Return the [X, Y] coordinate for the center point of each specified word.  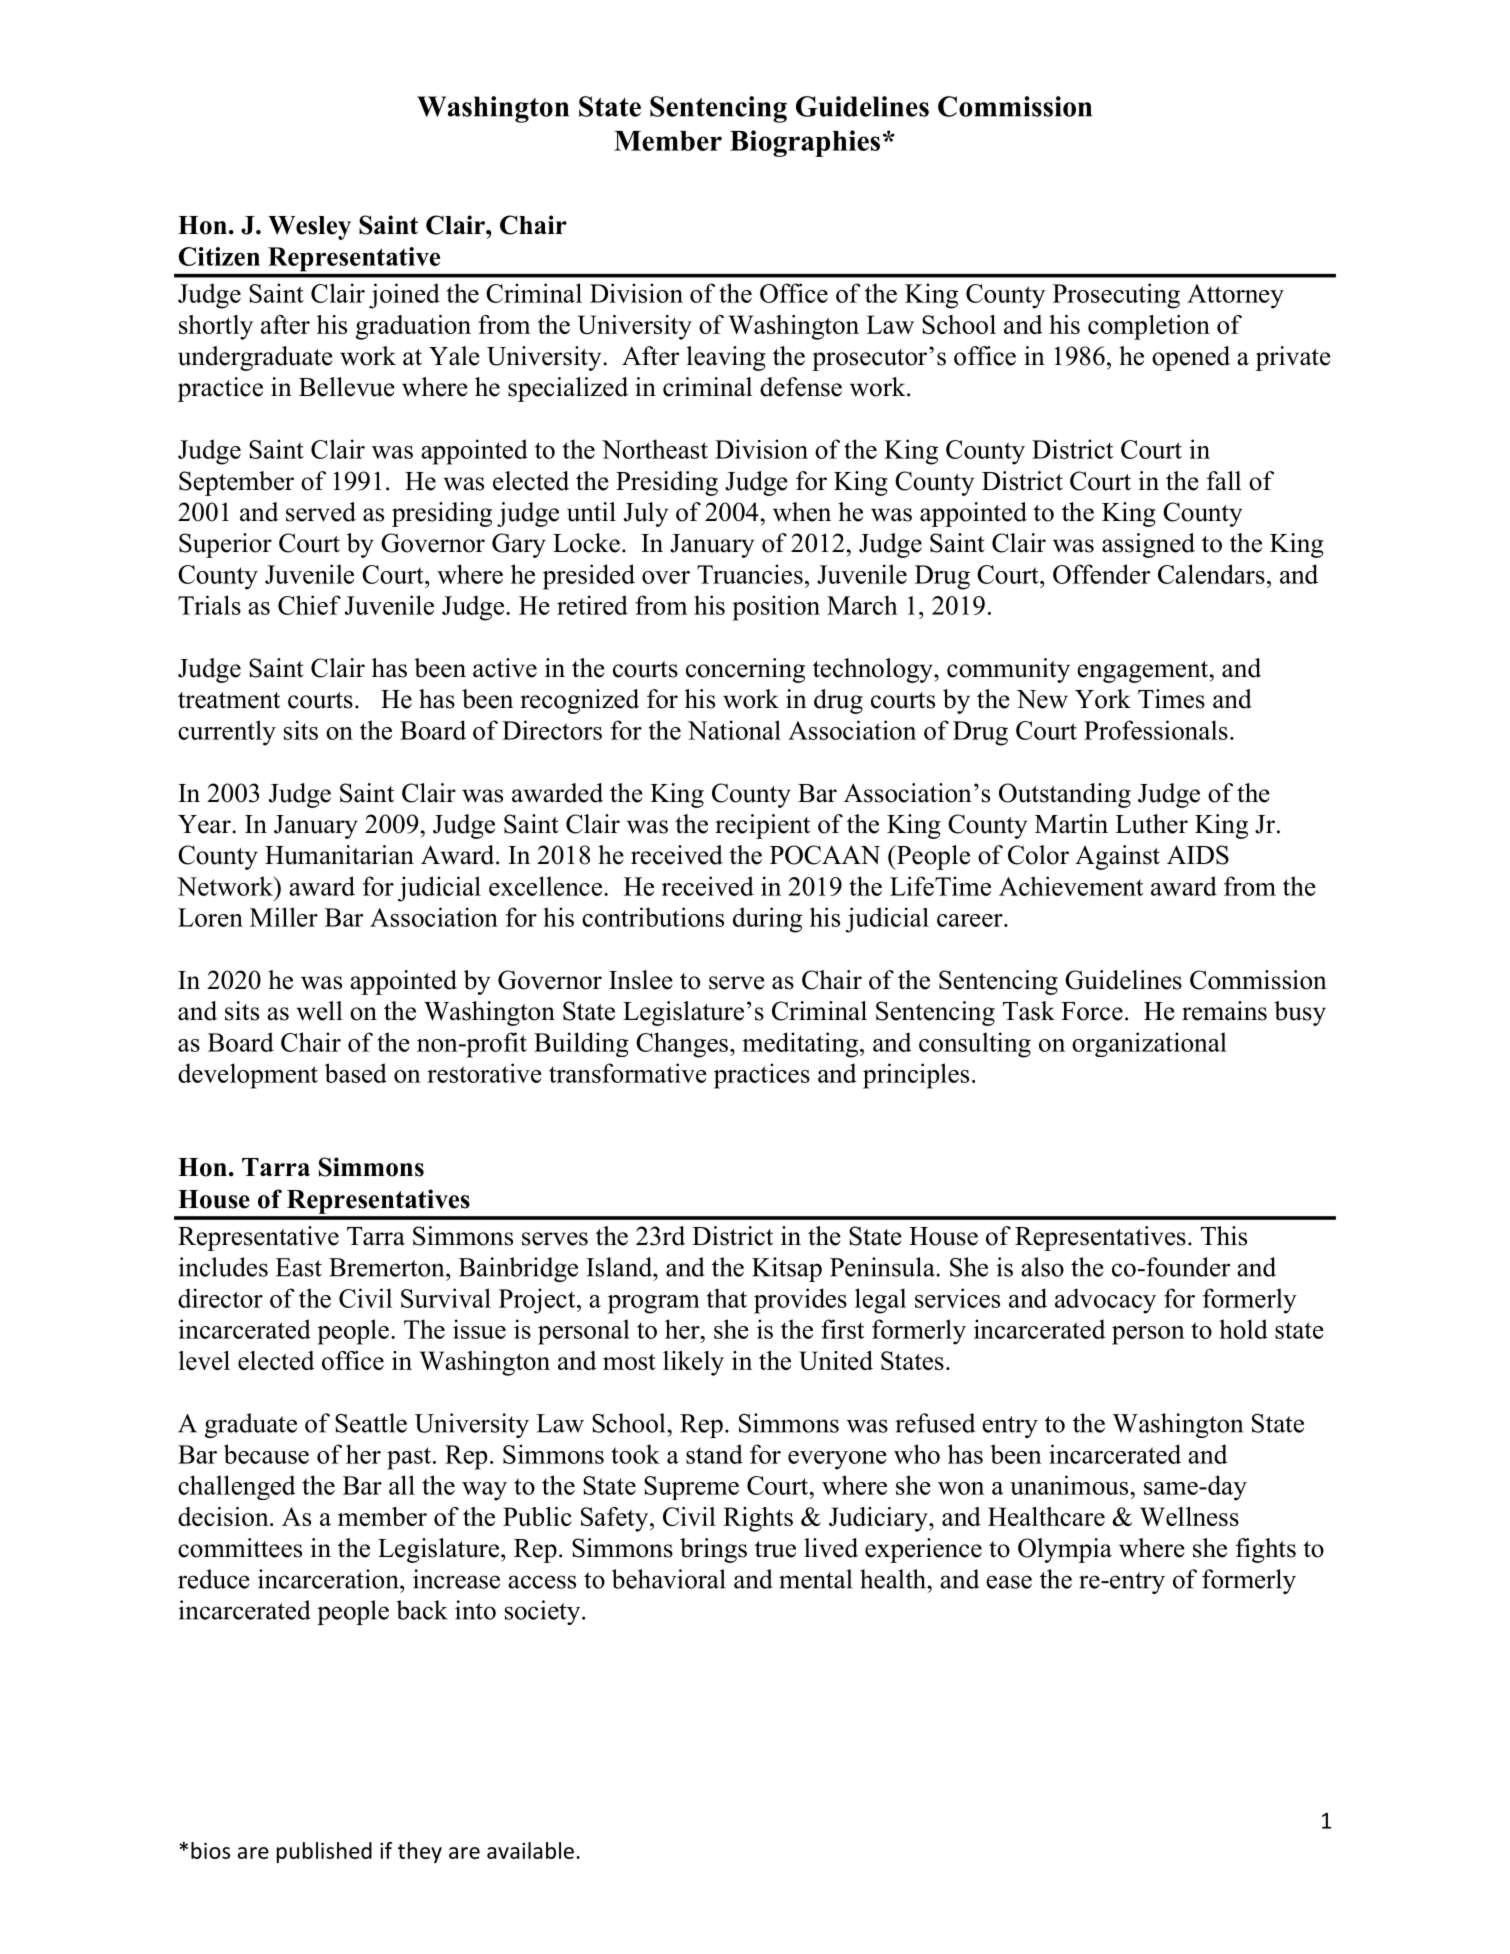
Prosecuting [1116, 296]
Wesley [309, 228]
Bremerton [388, 1267]
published [324, 1852]
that [727, 1298]
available [530, 1850]
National [734, 730]
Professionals [1156, 730]
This [1224, 1236]
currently [227, 733]
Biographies [805, 143]
